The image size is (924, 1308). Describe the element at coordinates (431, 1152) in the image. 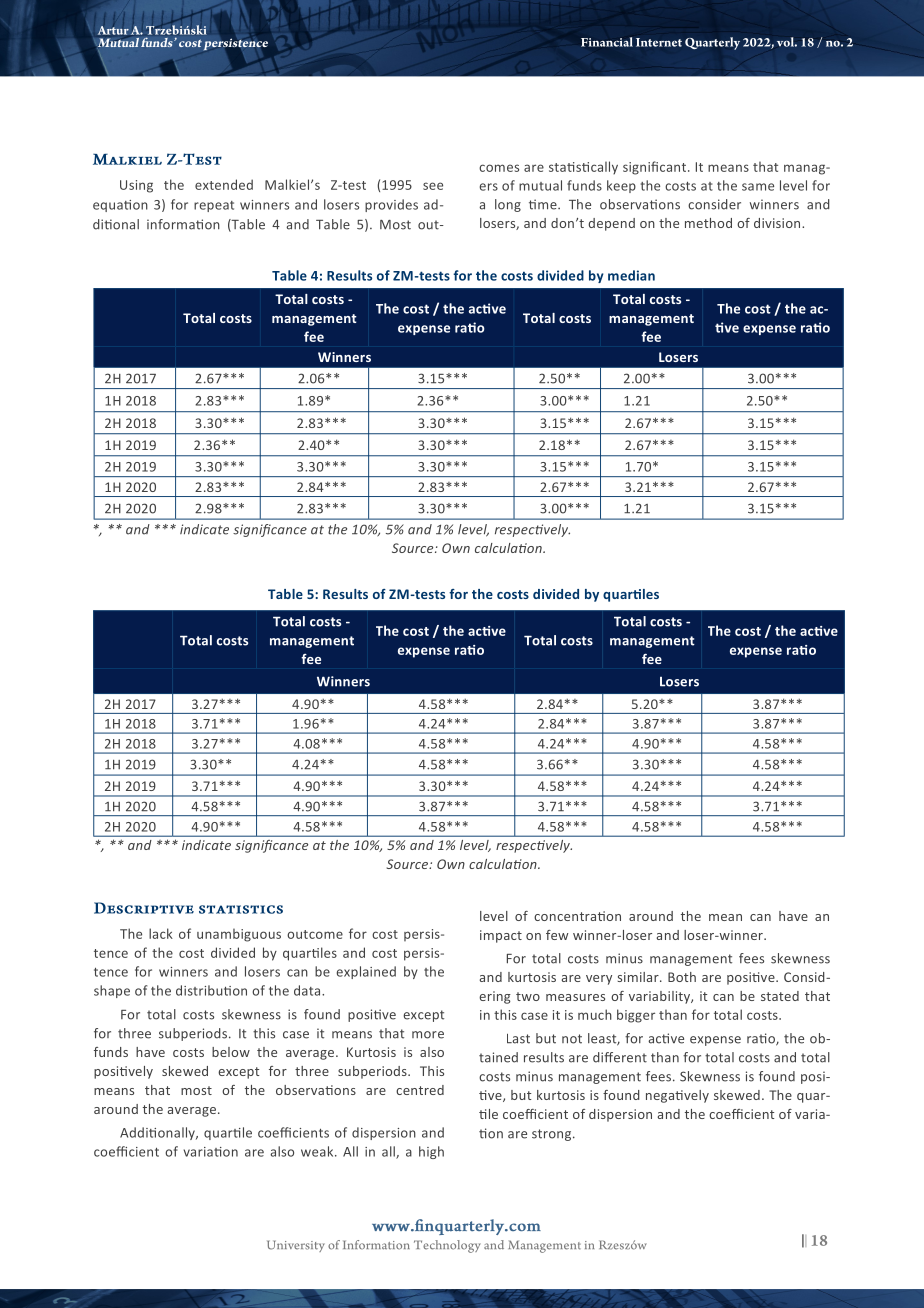

I see `high` at that location.
